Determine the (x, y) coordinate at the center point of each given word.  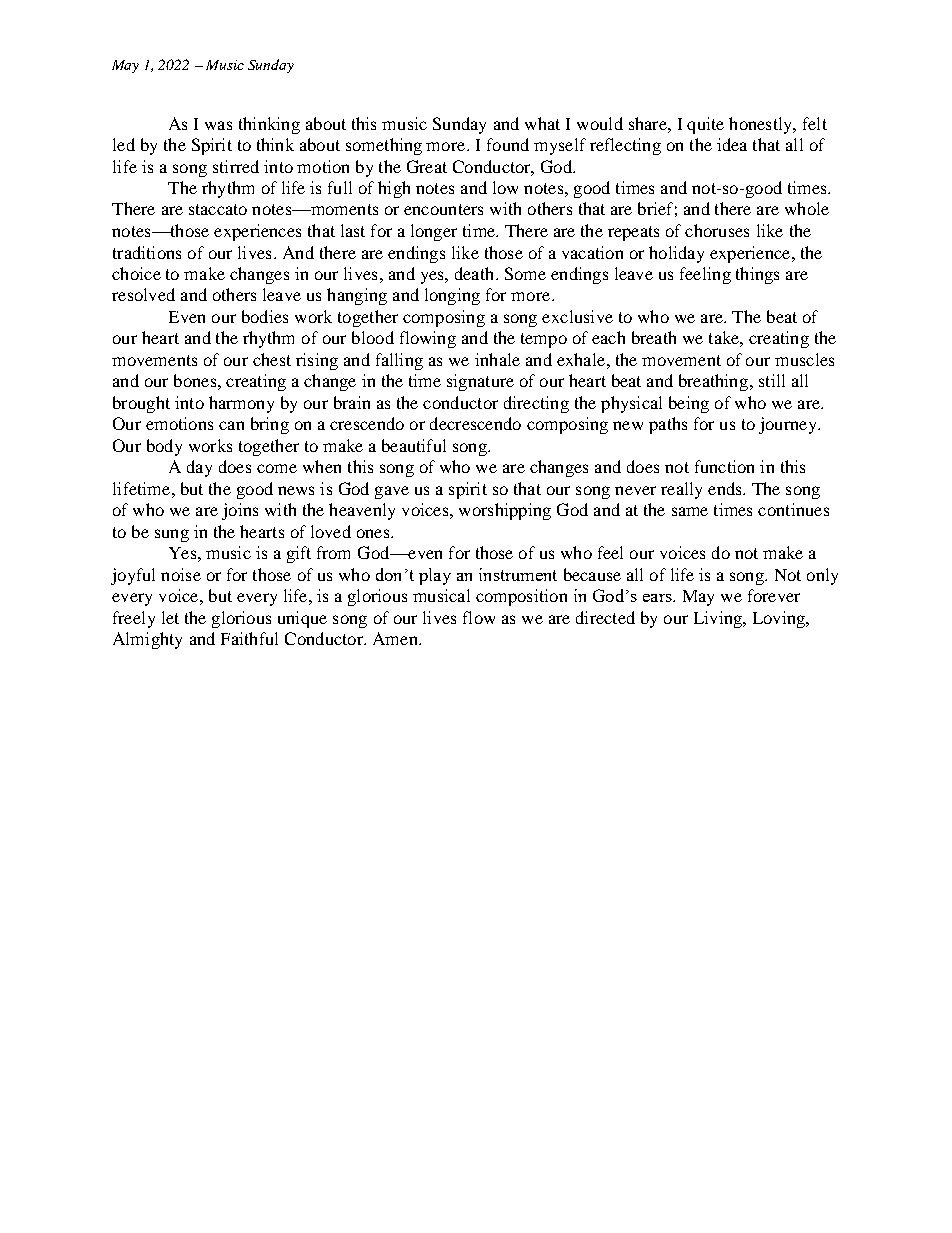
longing (452, 296)
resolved (143, 294)
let (170, 617)
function (724, 466)
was (218, 125)
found (508, 144)
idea (732, 144)
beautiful (414, 445)
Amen (396, 638)
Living (719, 619)
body (164, 447)
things (757, 275)
